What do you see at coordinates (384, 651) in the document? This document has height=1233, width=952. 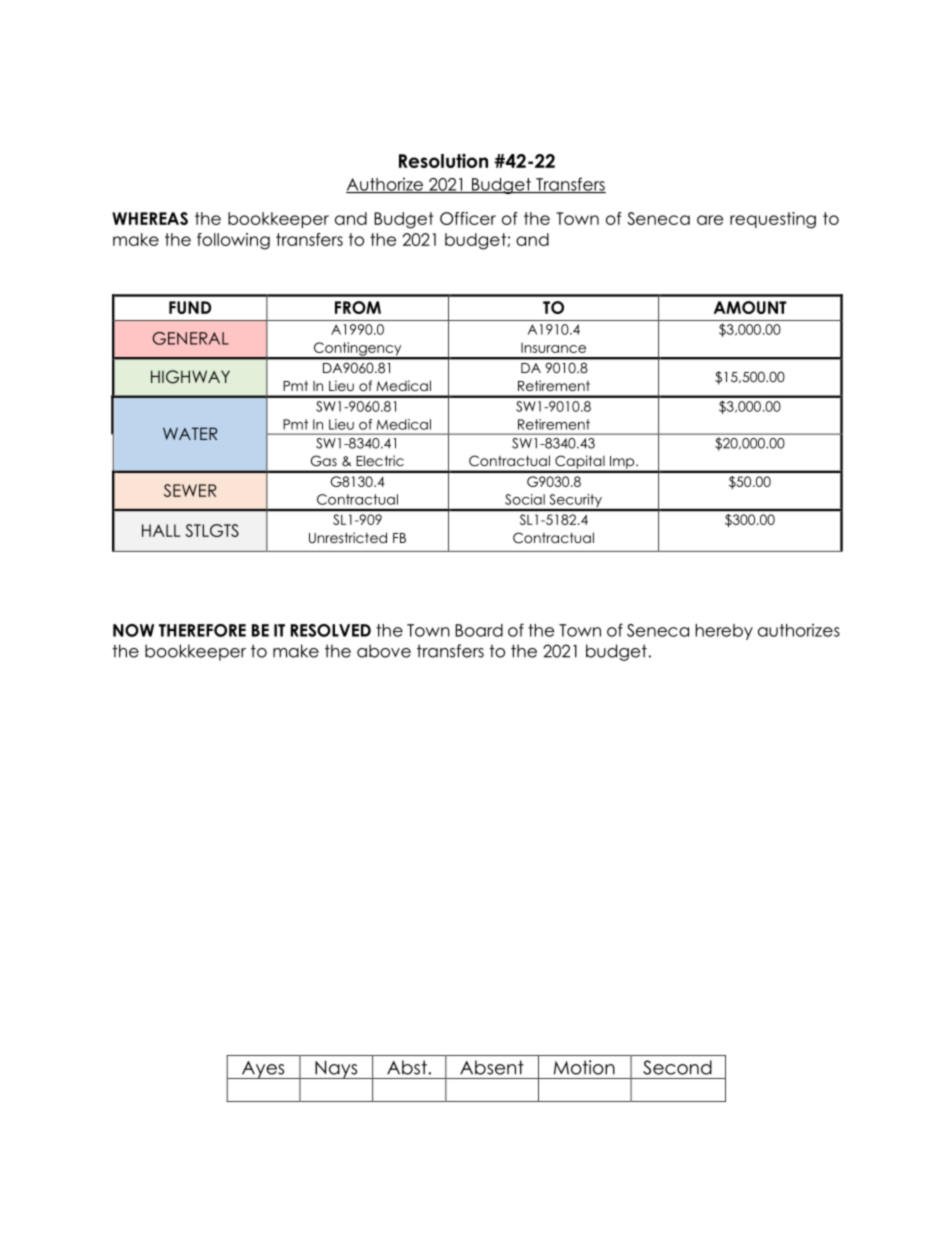 I see `above` at bounding box center [384, 651].
